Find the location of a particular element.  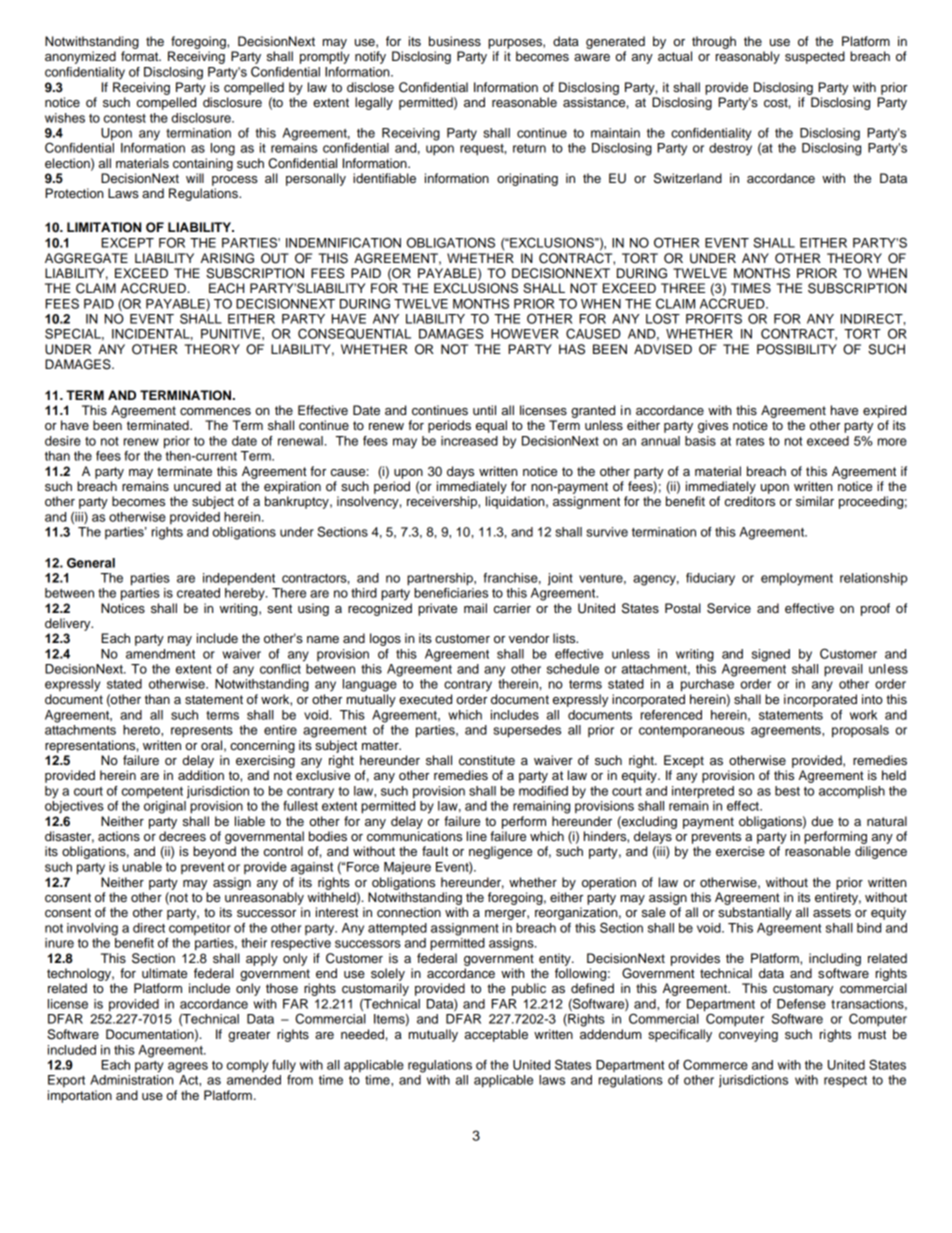

employment is located at coordinates (797, 579).
